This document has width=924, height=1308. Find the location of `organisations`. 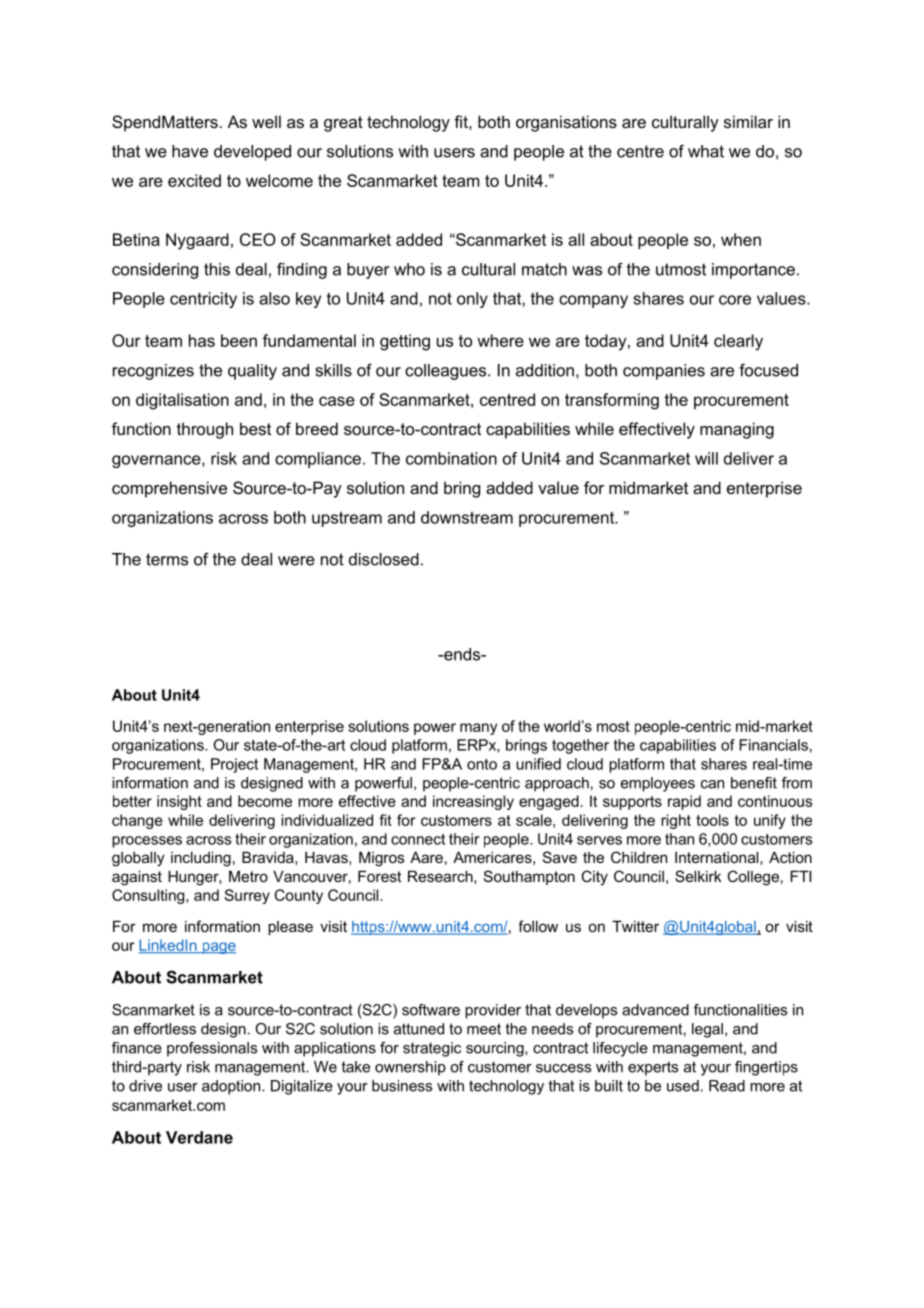

organisations is located at coordinates (566, 123).
